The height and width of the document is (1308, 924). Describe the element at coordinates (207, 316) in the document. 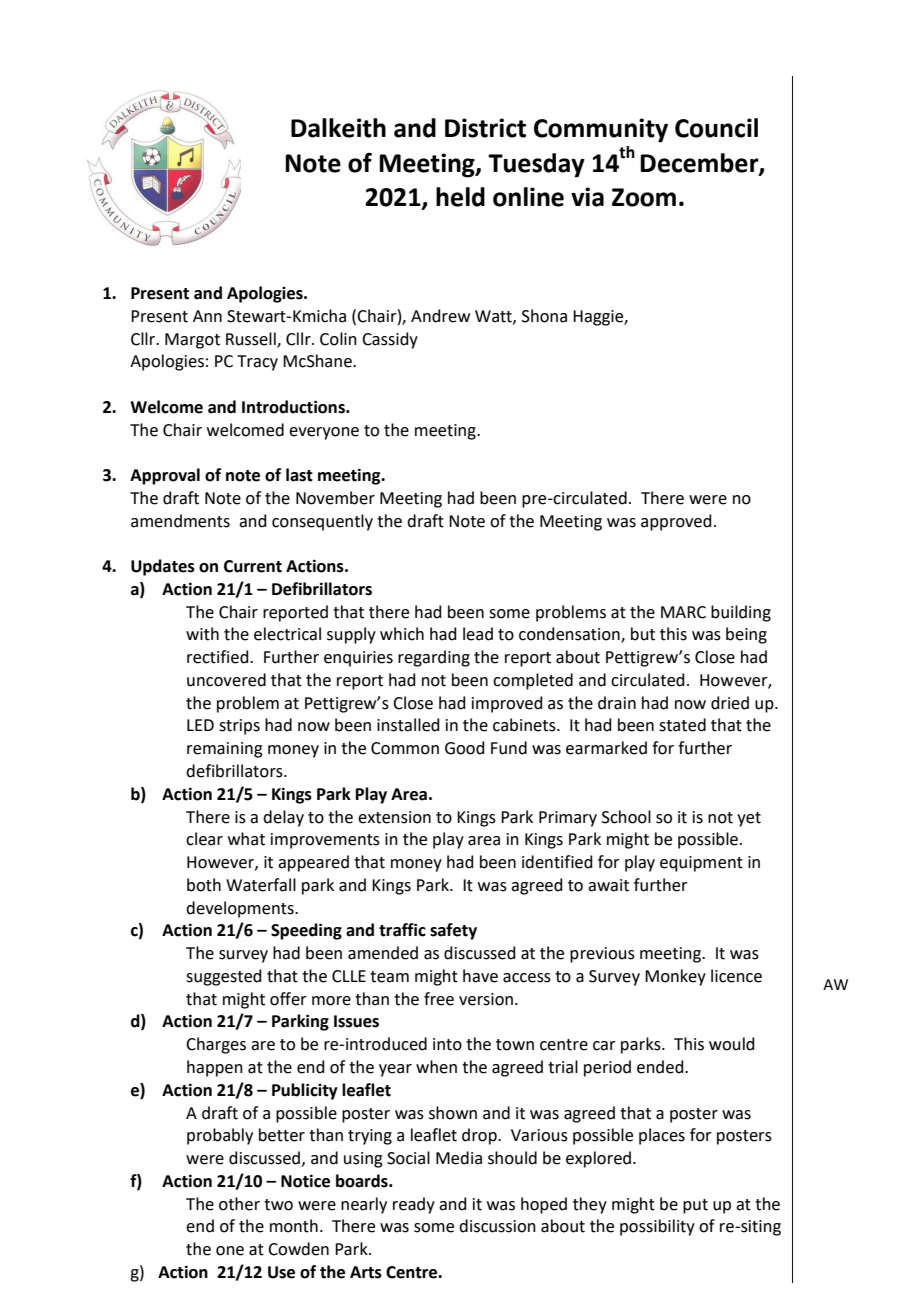

I see `Ann` at that location.
